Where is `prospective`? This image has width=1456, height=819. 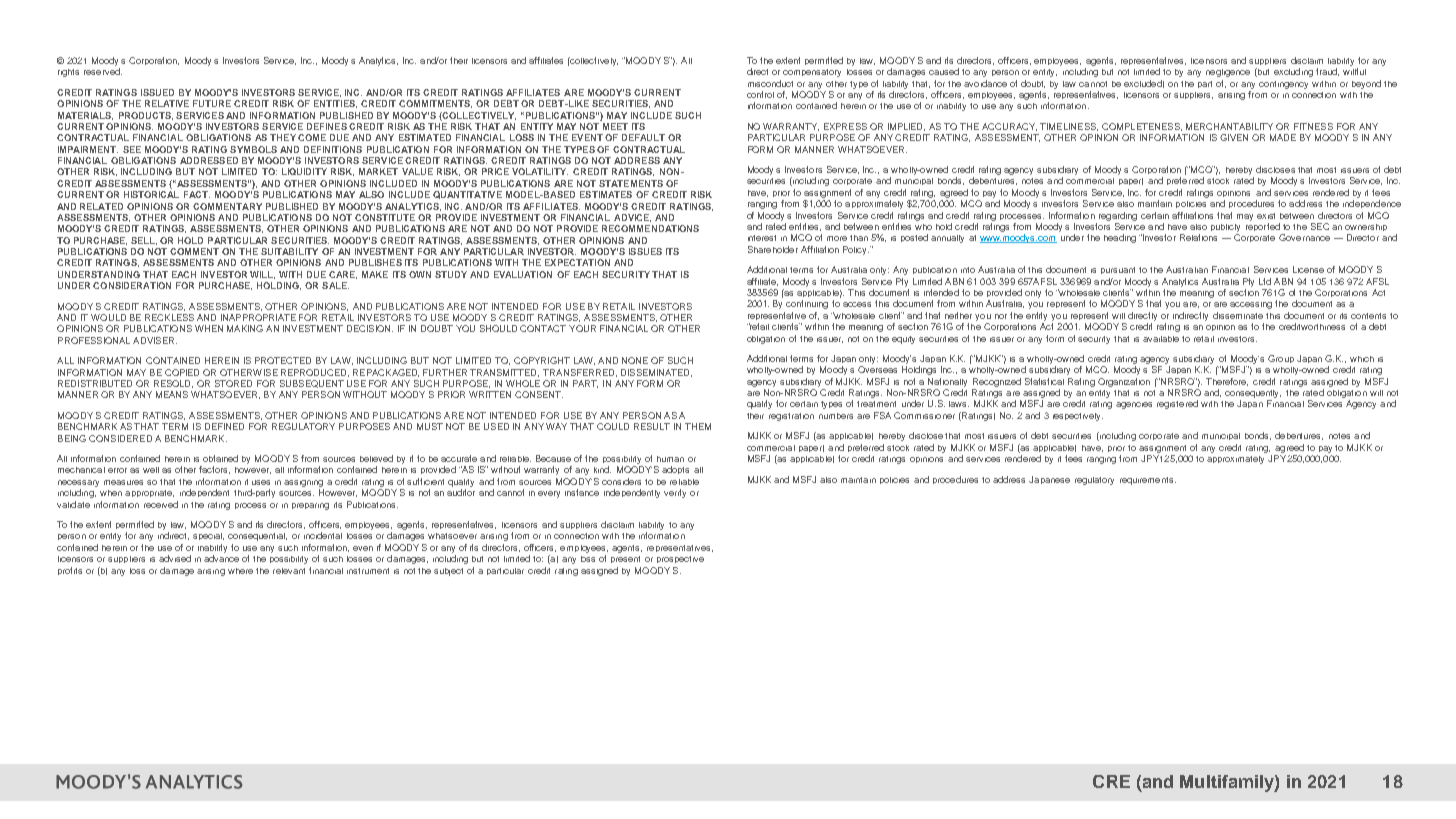
prospective is located at coordinates (680, 559).
